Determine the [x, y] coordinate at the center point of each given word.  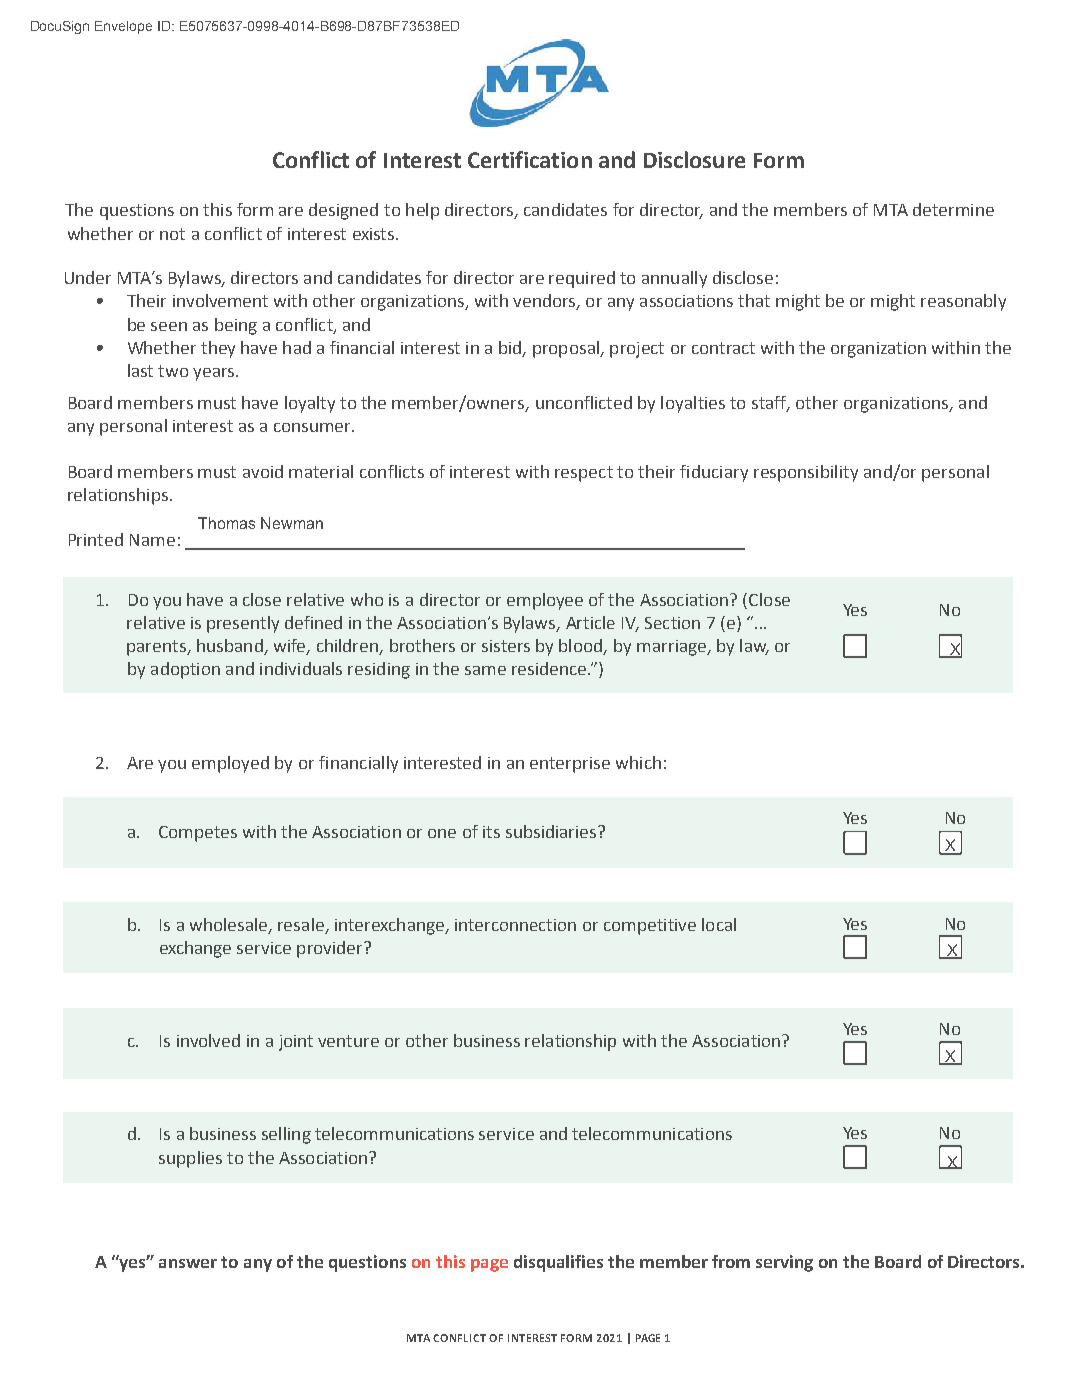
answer [188, 1263]
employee [545, 601]
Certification [530, 159]
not [172, 234]
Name [152, 540]
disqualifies [558, 1263]
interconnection [515, 925]
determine [953, 209]
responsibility [806, 473]
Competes [198, 834]
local [719, 924]
